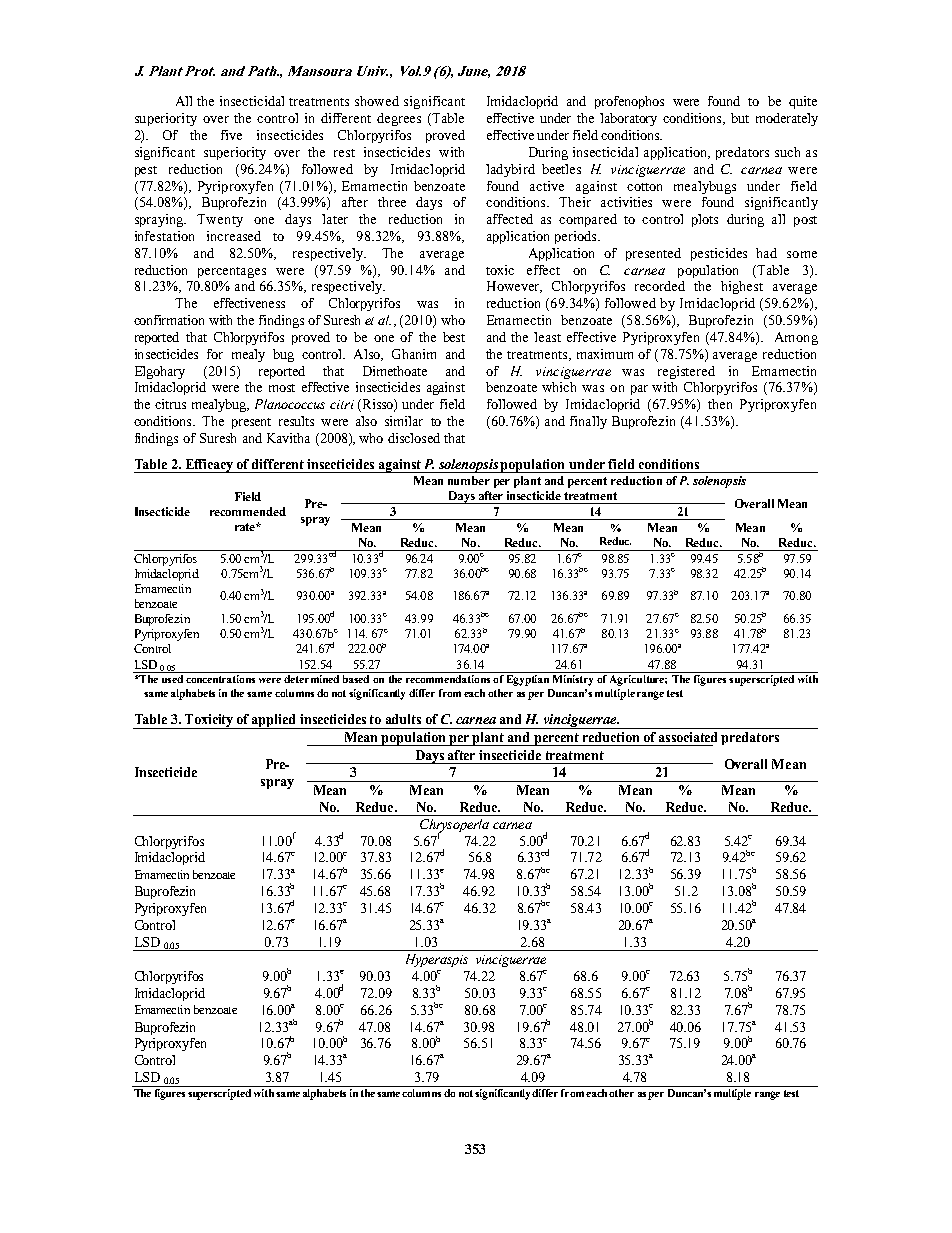 This image has height=1233, width=952. Describe the element at coordinates (399, 119) in the image. I see `degrees` at that location.
